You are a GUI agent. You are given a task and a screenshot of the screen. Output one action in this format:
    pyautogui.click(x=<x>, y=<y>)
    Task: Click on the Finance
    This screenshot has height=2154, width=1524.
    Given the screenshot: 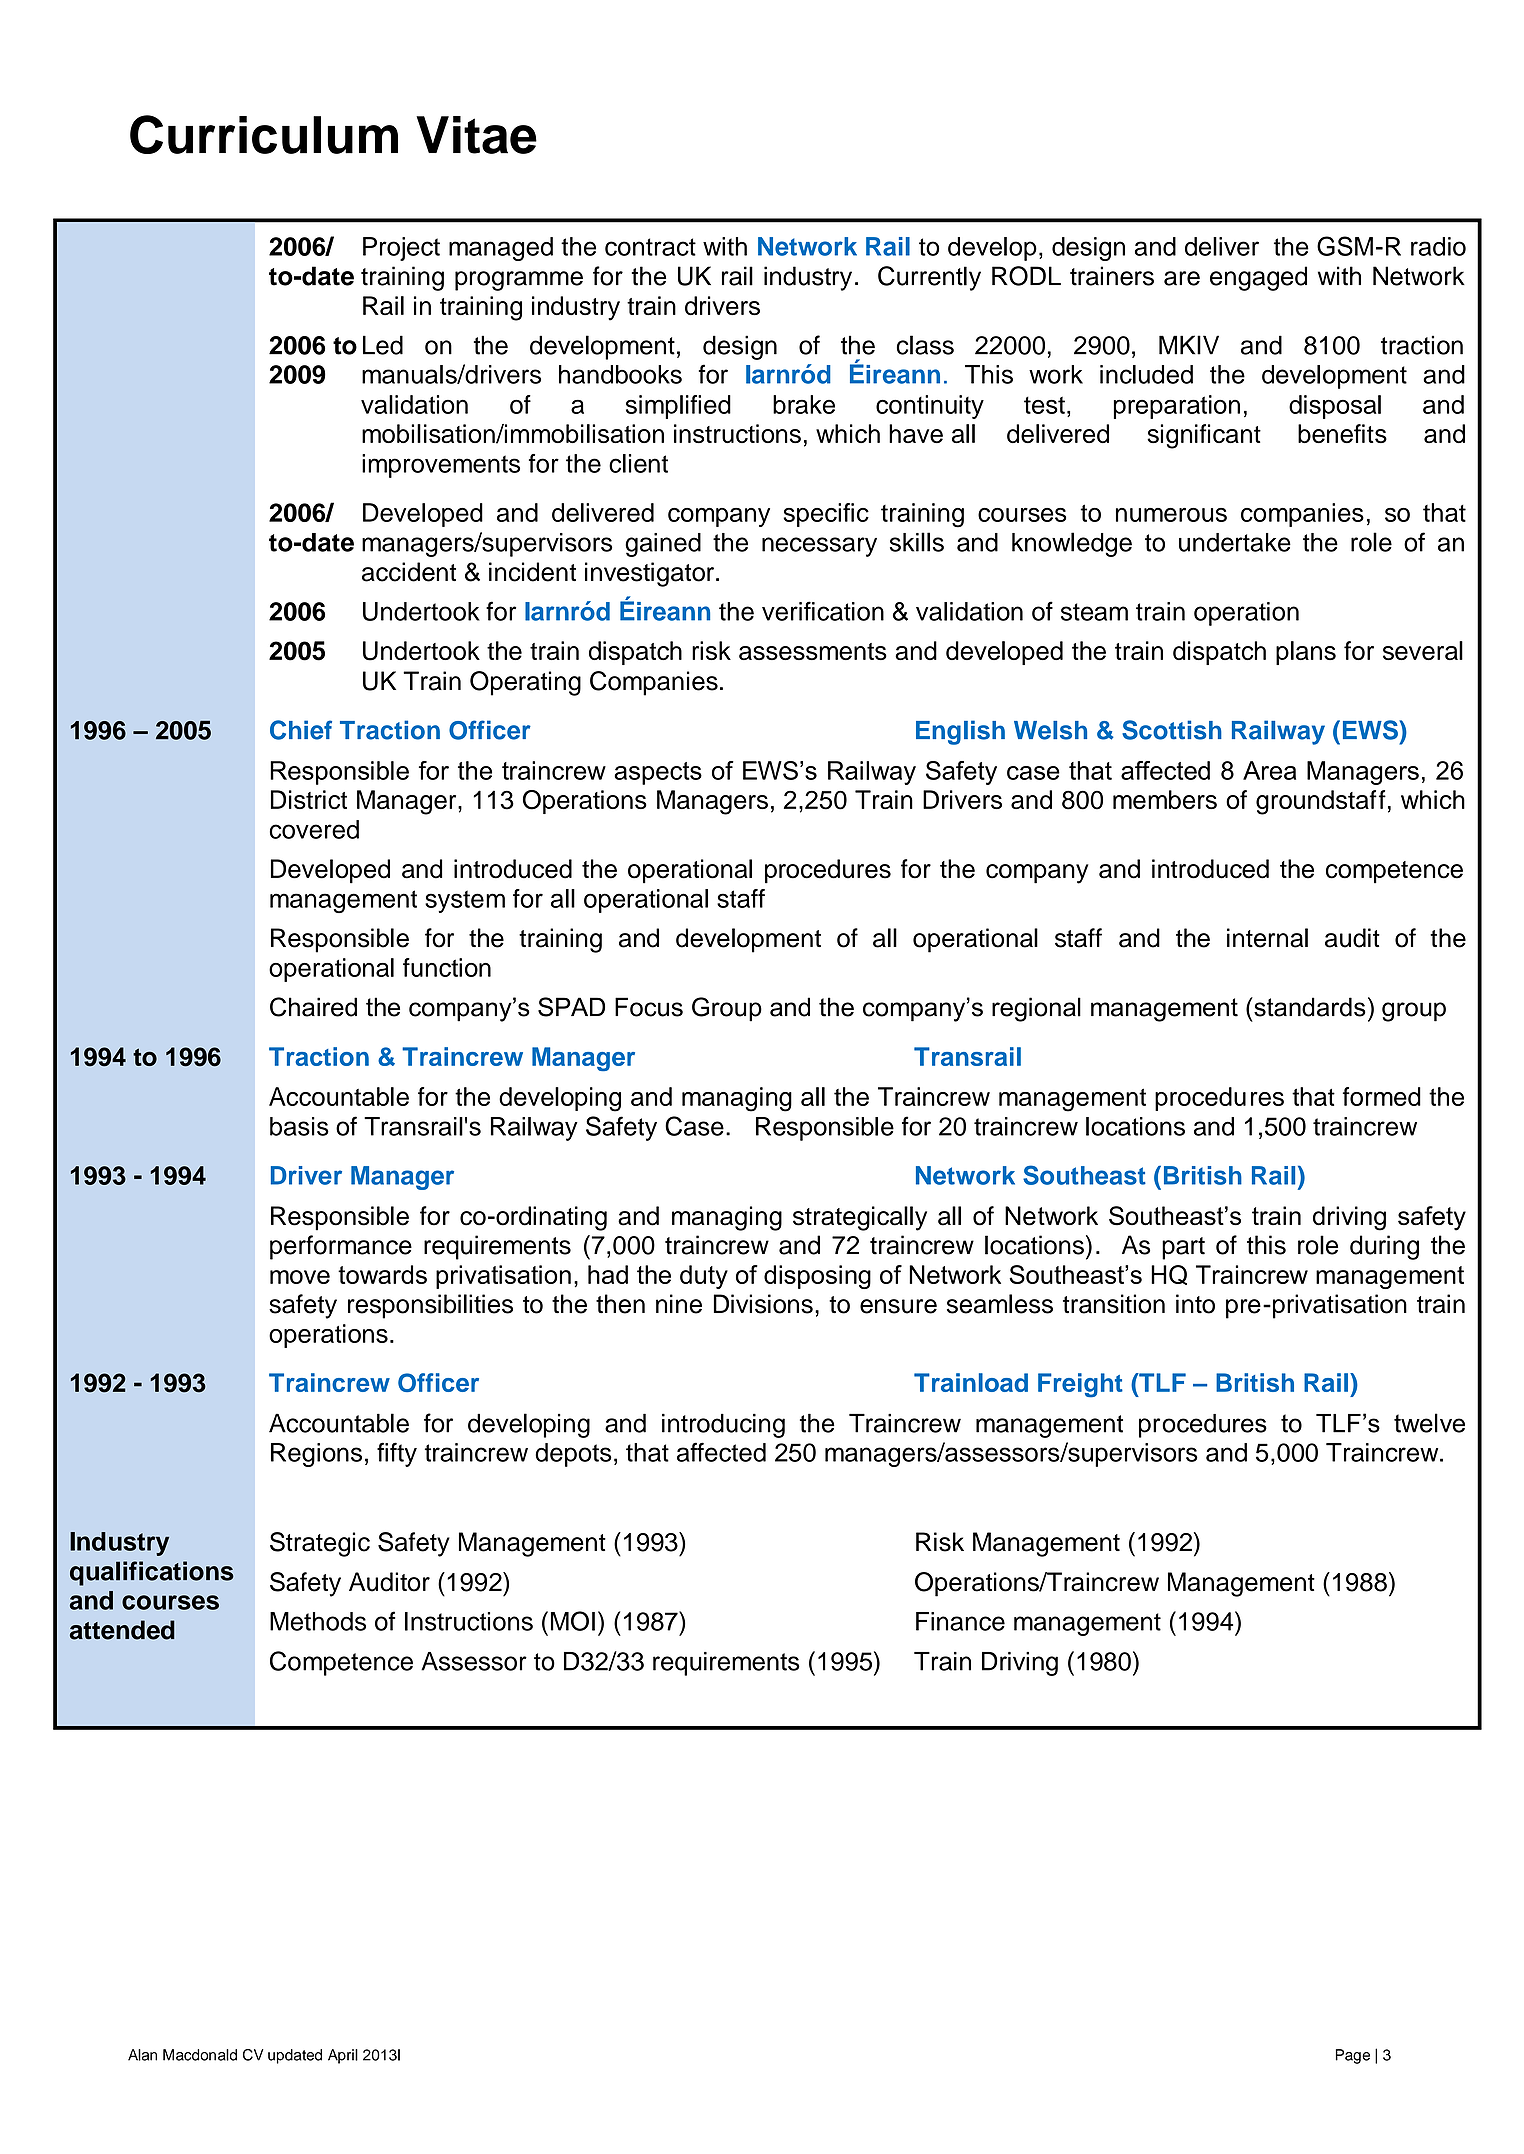 What is the action you would take?
    pyautogui.click(x=960, y=1621)
